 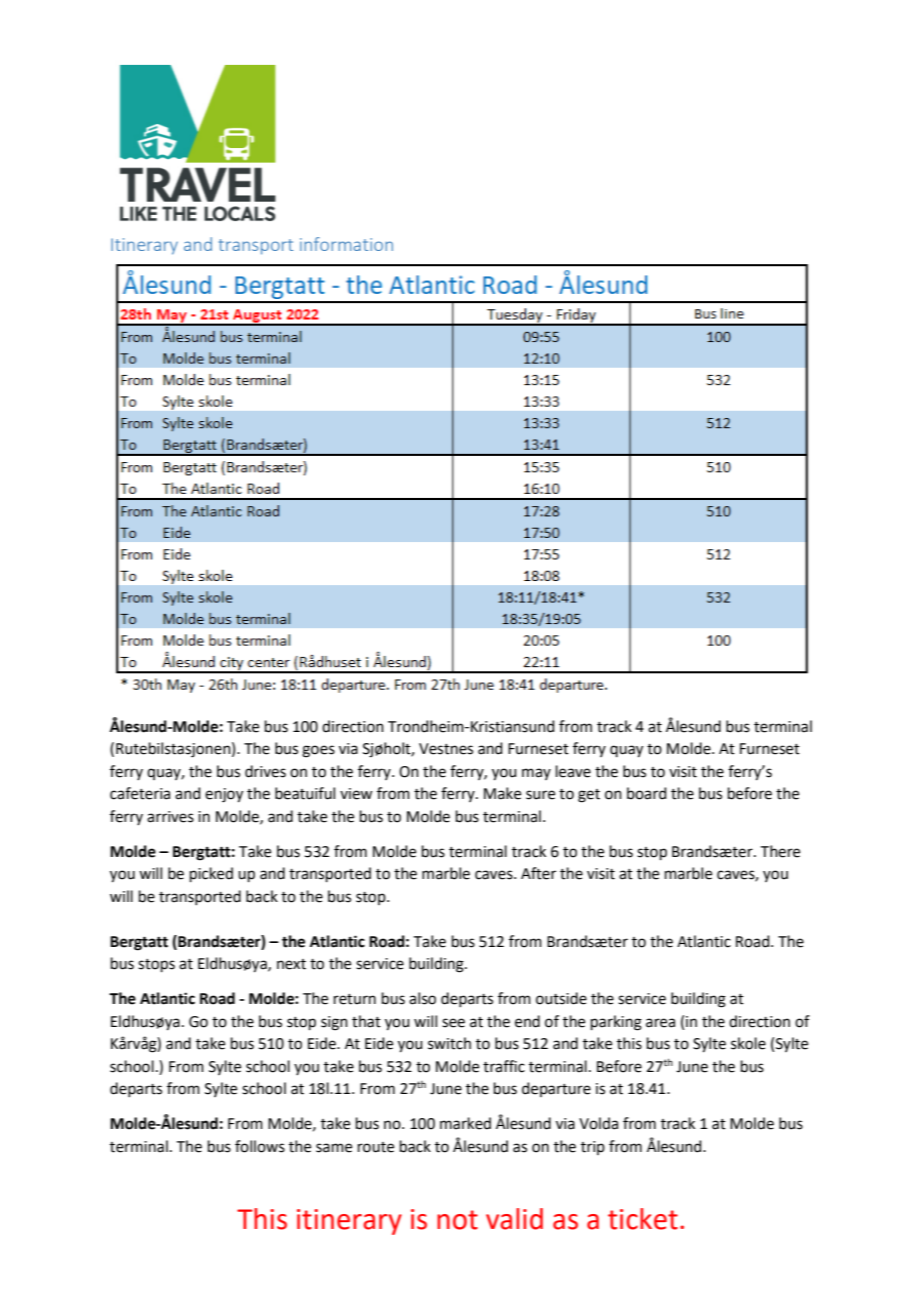 What do you see at coordinates (780, 851) in the document?
I see `There` at bounding box center [780, 851].
